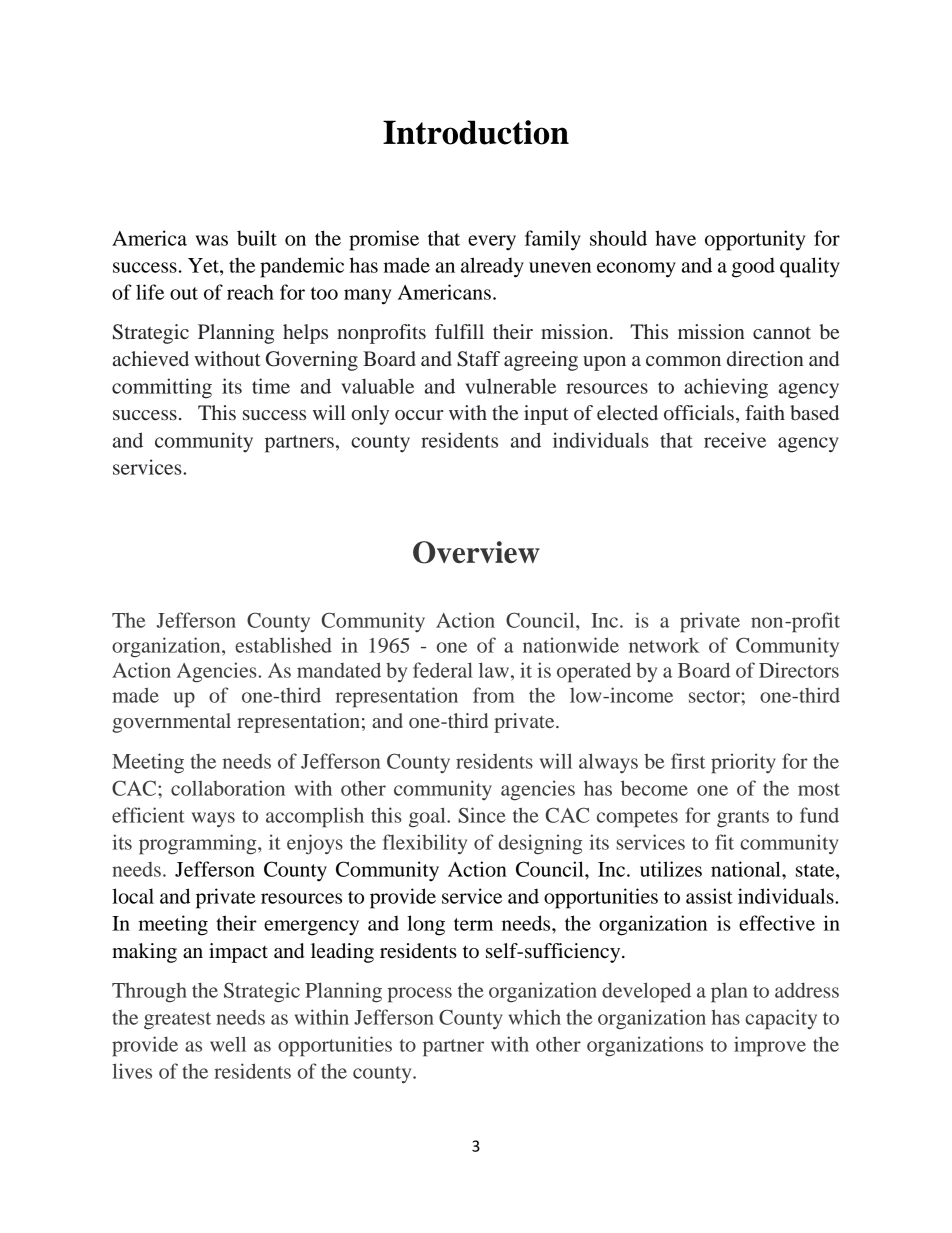  I want to click on was, so click(211, 240).
